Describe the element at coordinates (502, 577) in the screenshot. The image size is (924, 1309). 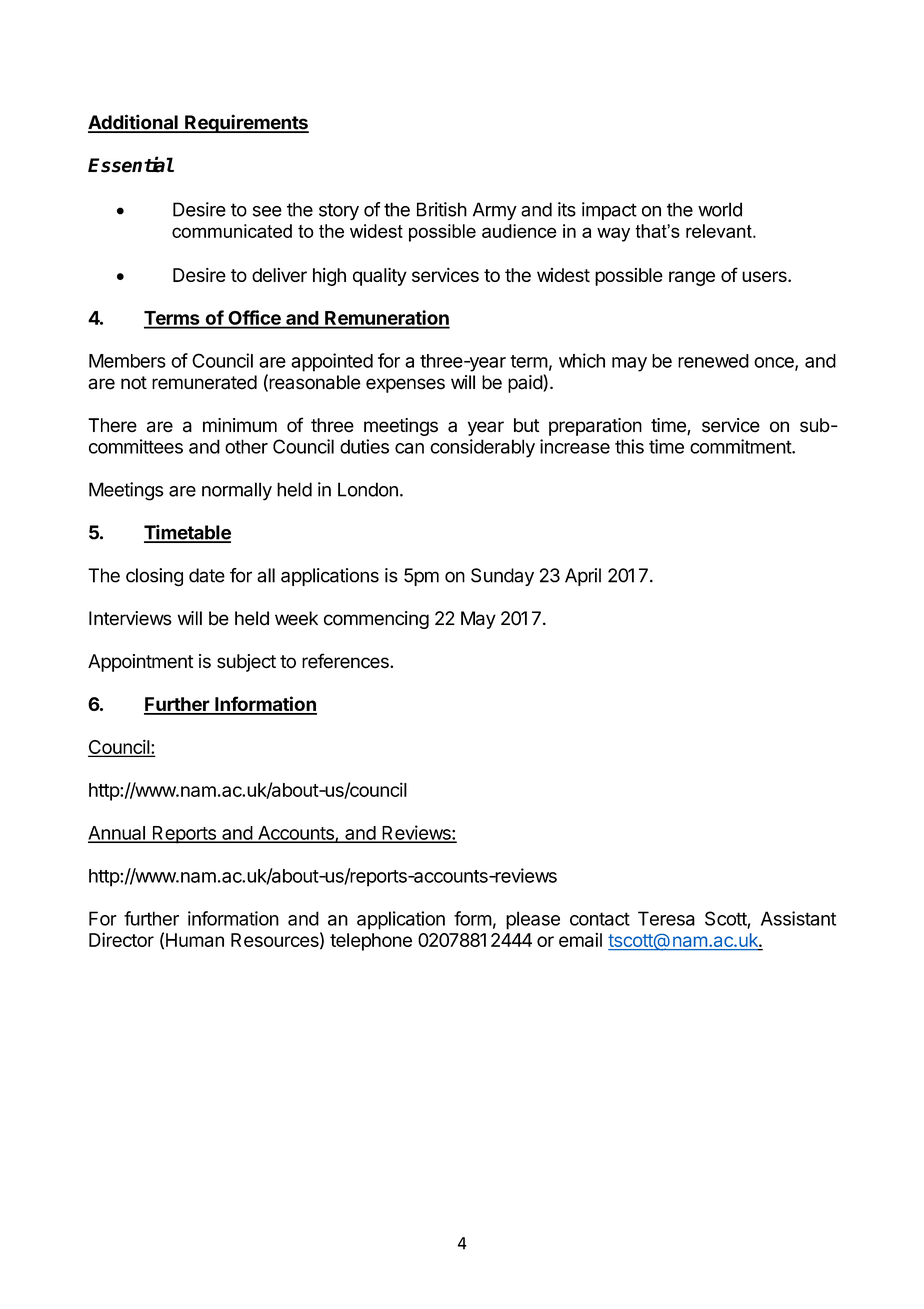
I see `Sunday` at that location.
